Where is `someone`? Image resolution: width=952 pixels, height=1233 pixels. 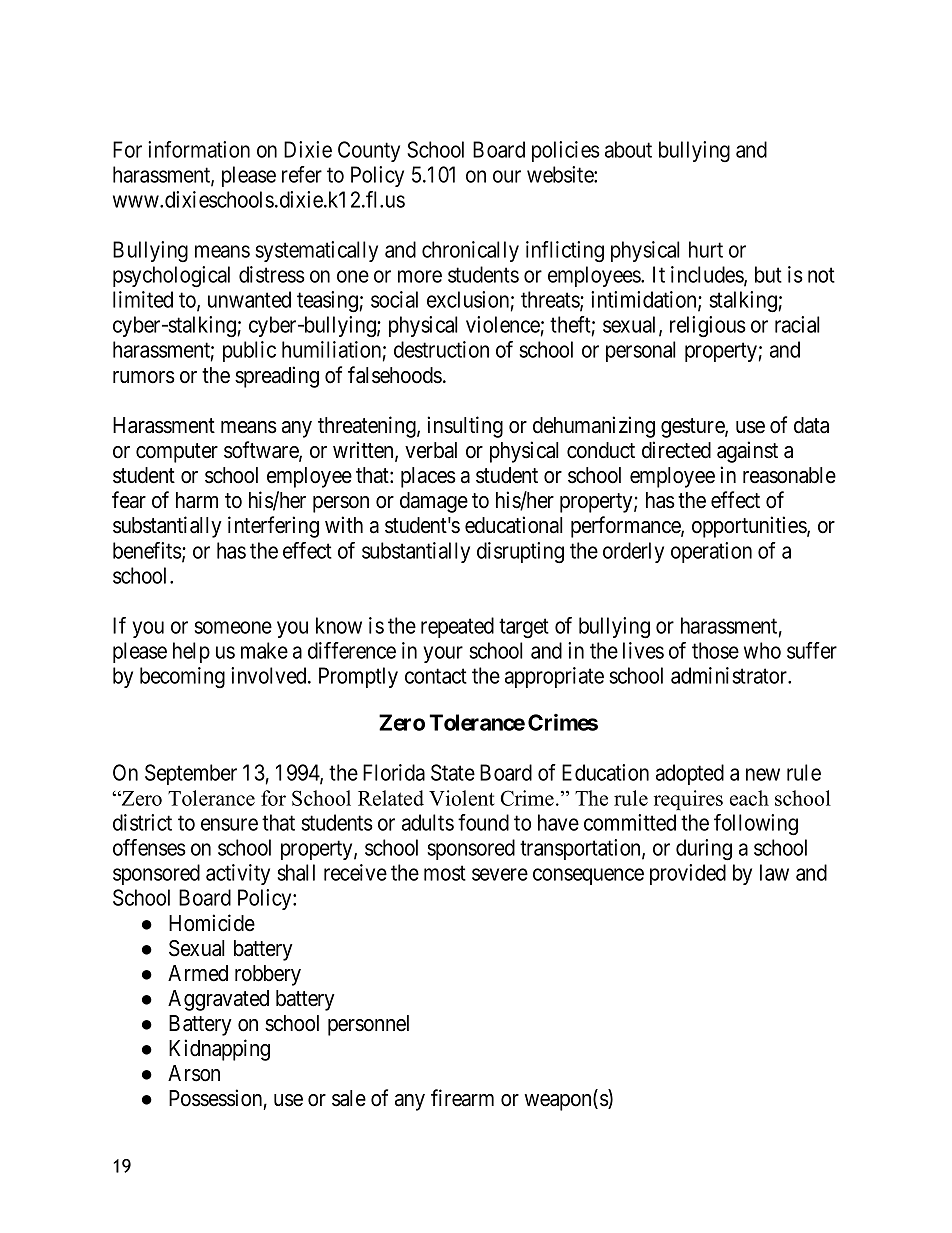
someone is located at coordinates (233, 627).
